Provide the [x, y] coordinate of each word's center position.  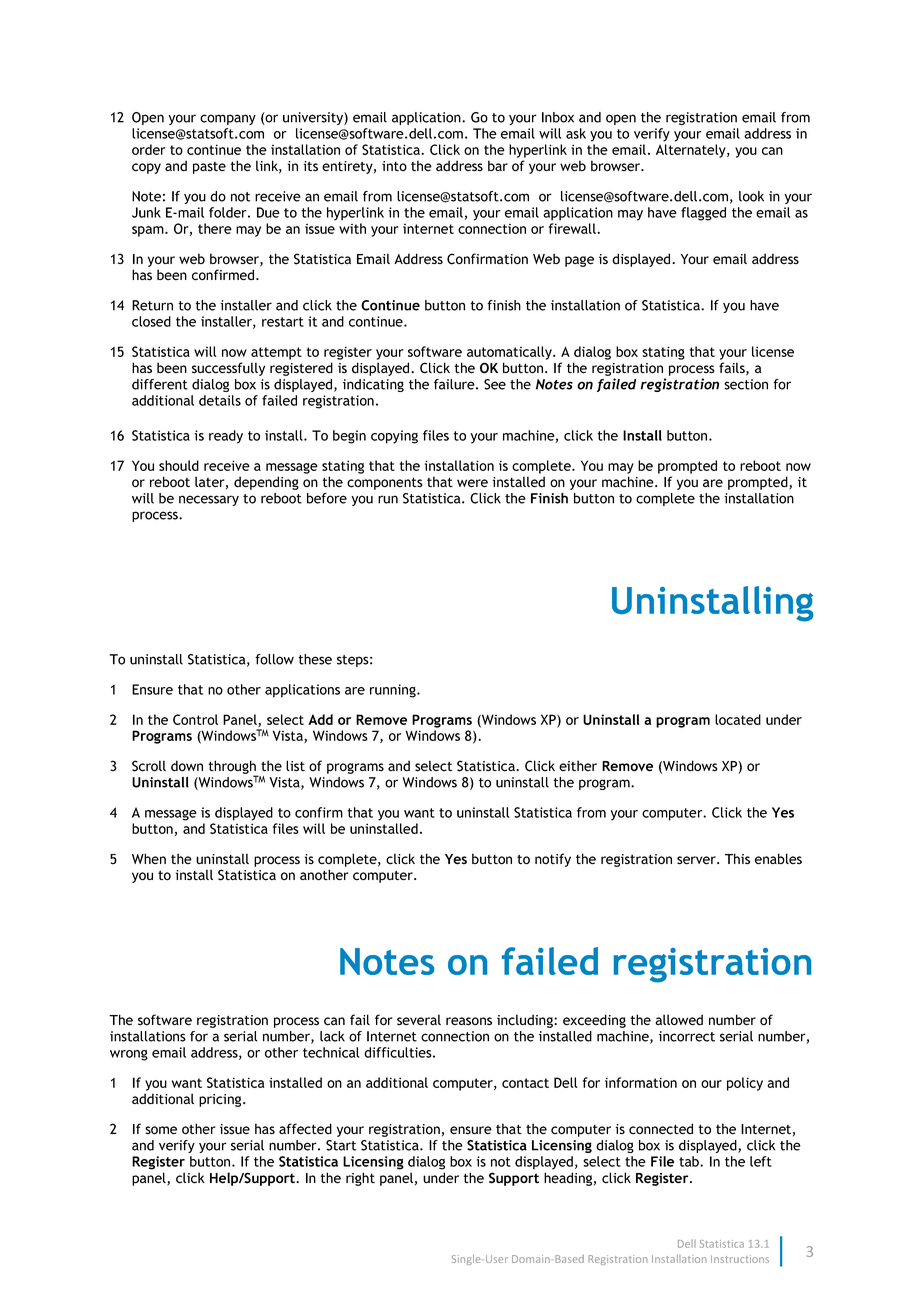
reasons [469, 1021]
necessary [209, 500]
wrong [129, 1055]
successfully [228, 369]
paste [209, 168]
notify [553, 860]
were [472, 483]
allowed [679, 1020]
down [187, 766]
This [737, 859]
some [161, 1130]
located [738, 719]
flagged [703, 214]
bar [498, 165]
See [495, 384]
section [746, 384]
